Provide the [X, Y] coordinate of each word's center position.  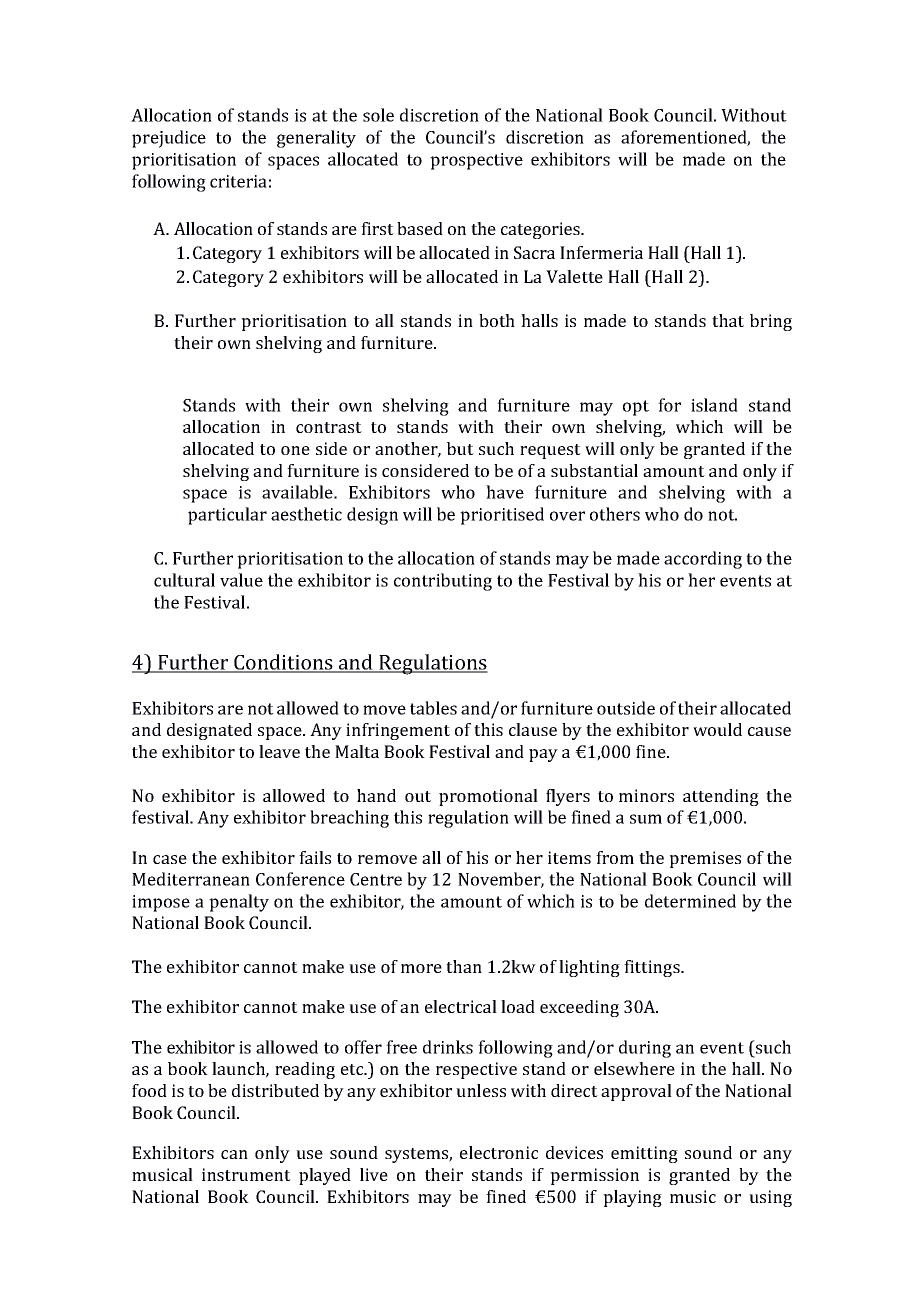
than [464, 966]
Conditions [283, 663]
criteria [238, 181]
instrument [246, 1174]
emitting [644, 1154]
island [714, 405]
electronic [499, 1152]
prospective [476, 161]
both [497, 320]
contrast [329, 427]
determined [690, 901]
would [717, 729]
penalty [239, 903]
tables [433, 708]
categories [541, 230]
